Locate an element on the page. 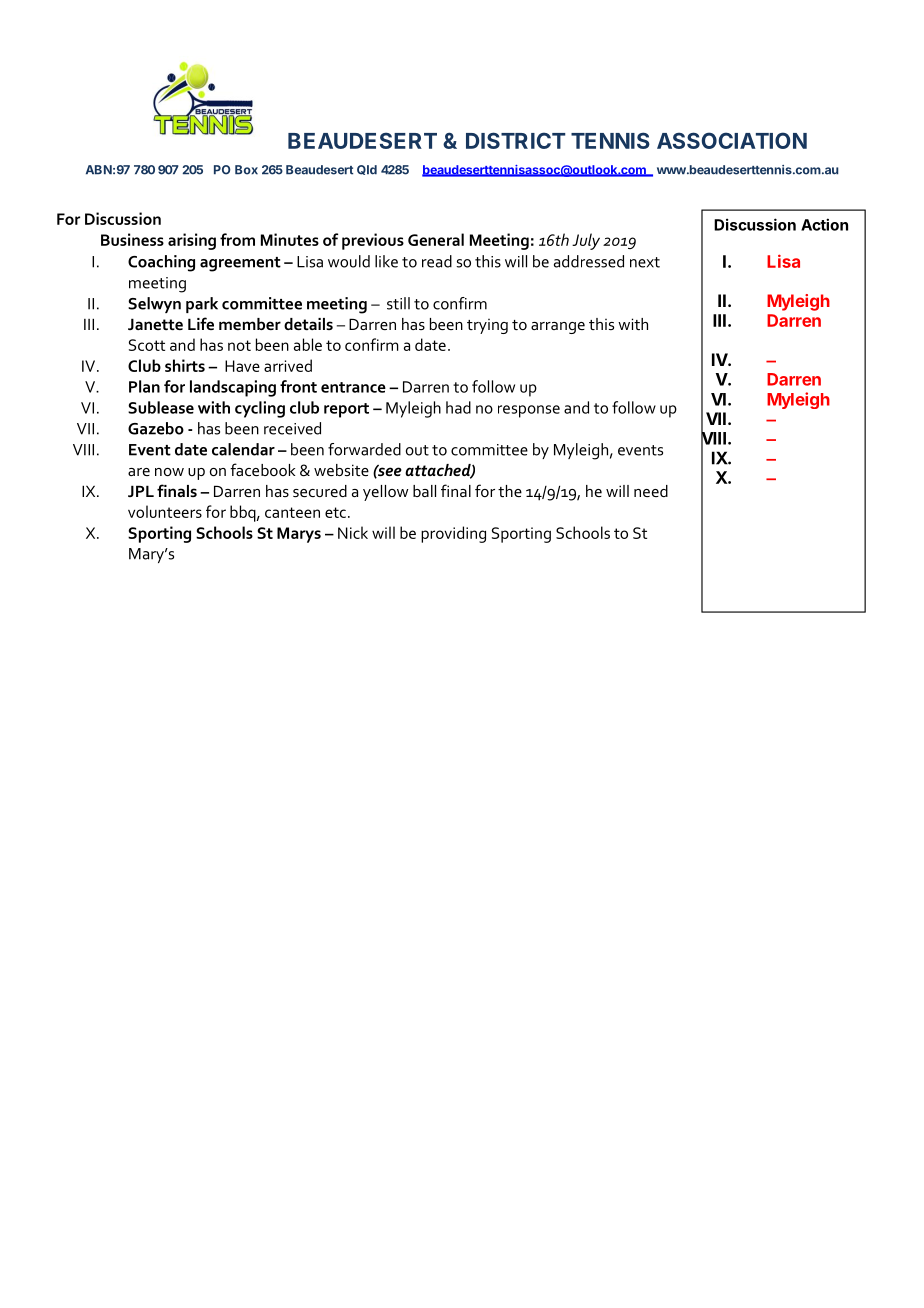  Box is located at coordinates (246, 170).
